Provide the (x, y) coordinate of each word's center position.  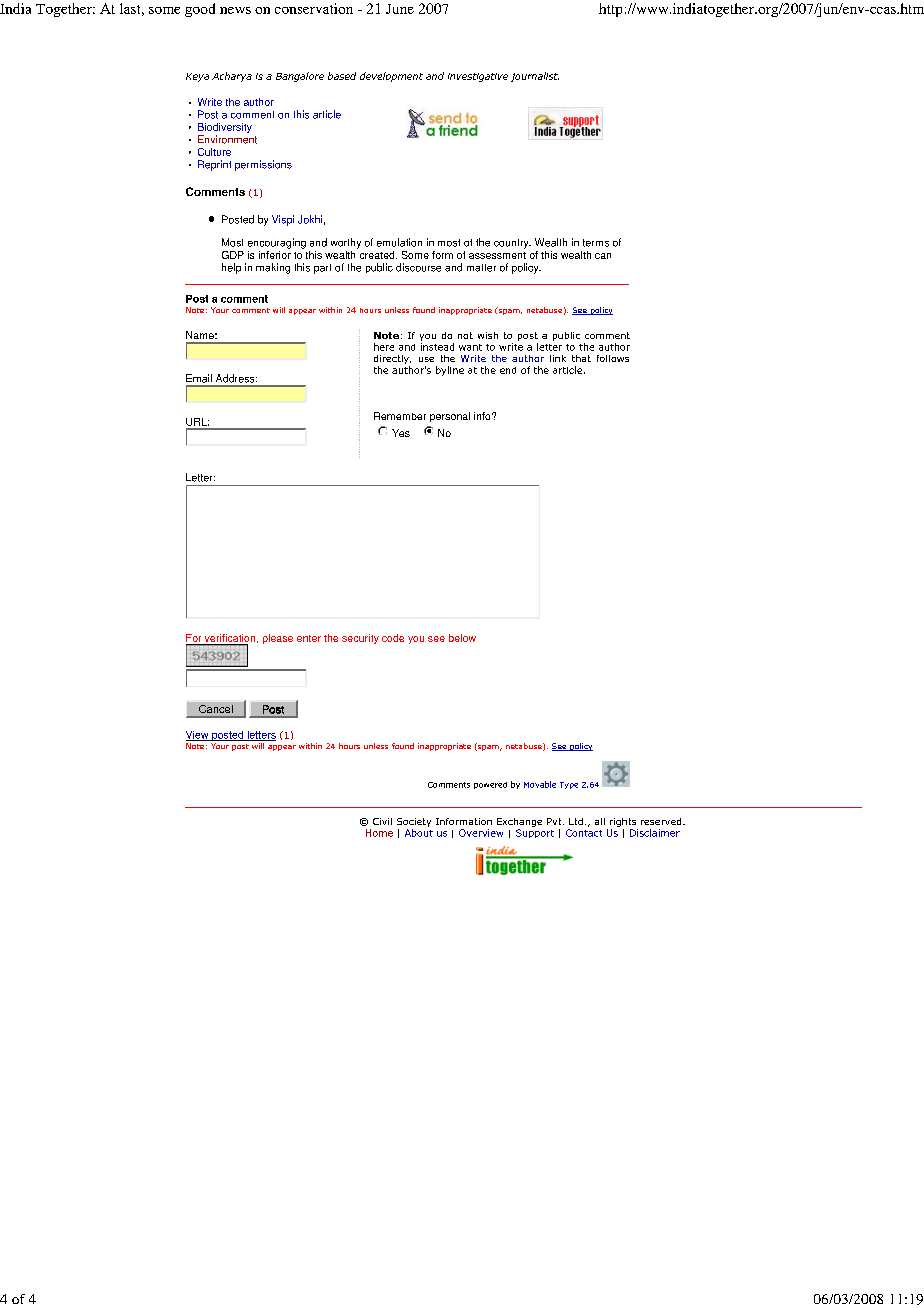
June (400, 9)
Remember (400, 416)
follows (613, 358)
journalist (535, 77)
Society (414, 822)
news (235, 10)
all (600, 821)
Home (379, 833)
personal (450, 417)
